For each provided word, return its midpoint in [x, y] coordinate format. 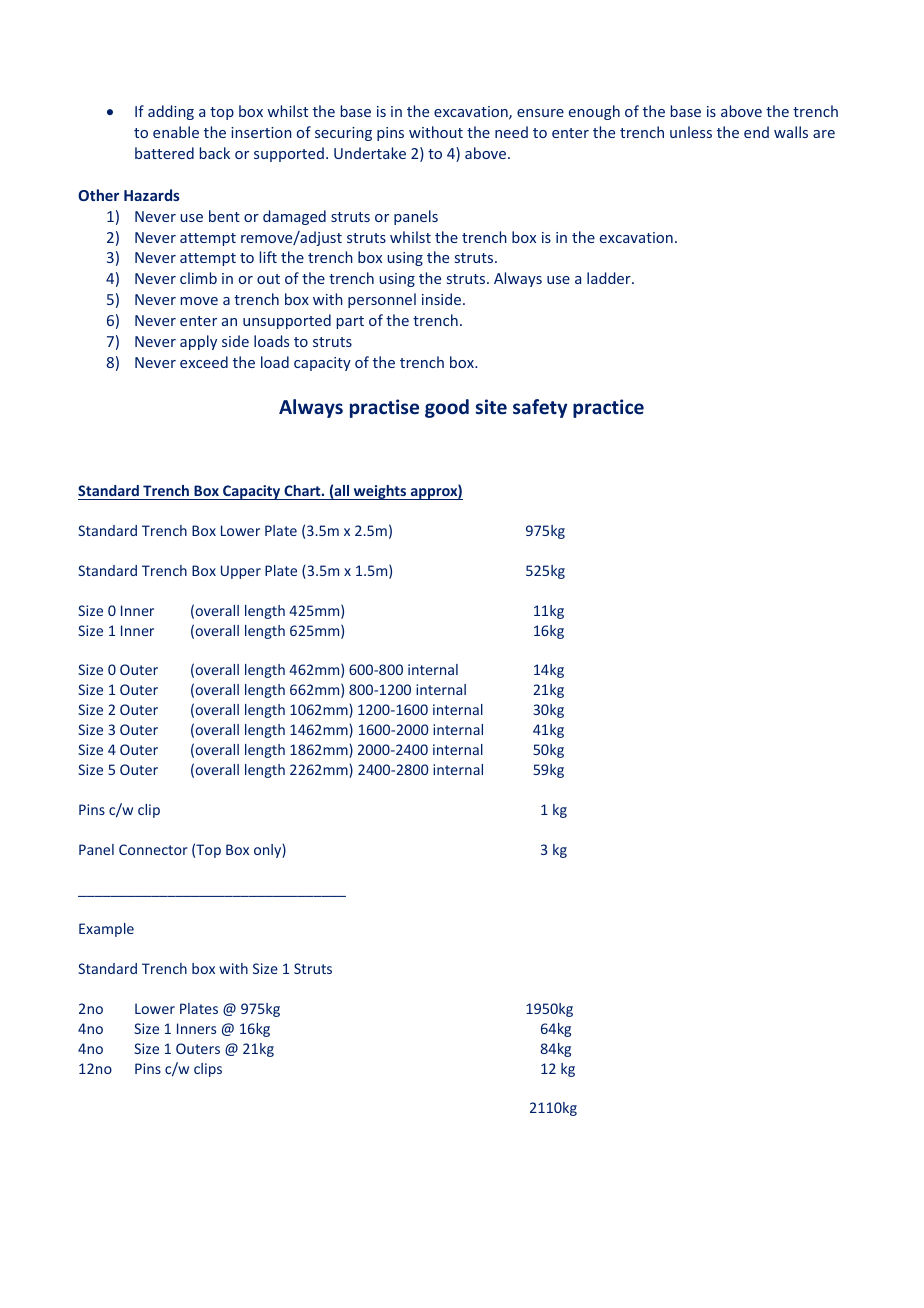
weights [380, 492]
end [756, 132]
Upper [241, 572]
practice [608, 408]
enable [176, 132]
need [511, 132]
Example [106, 930]
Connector [153, 849]
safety [540, 408]
